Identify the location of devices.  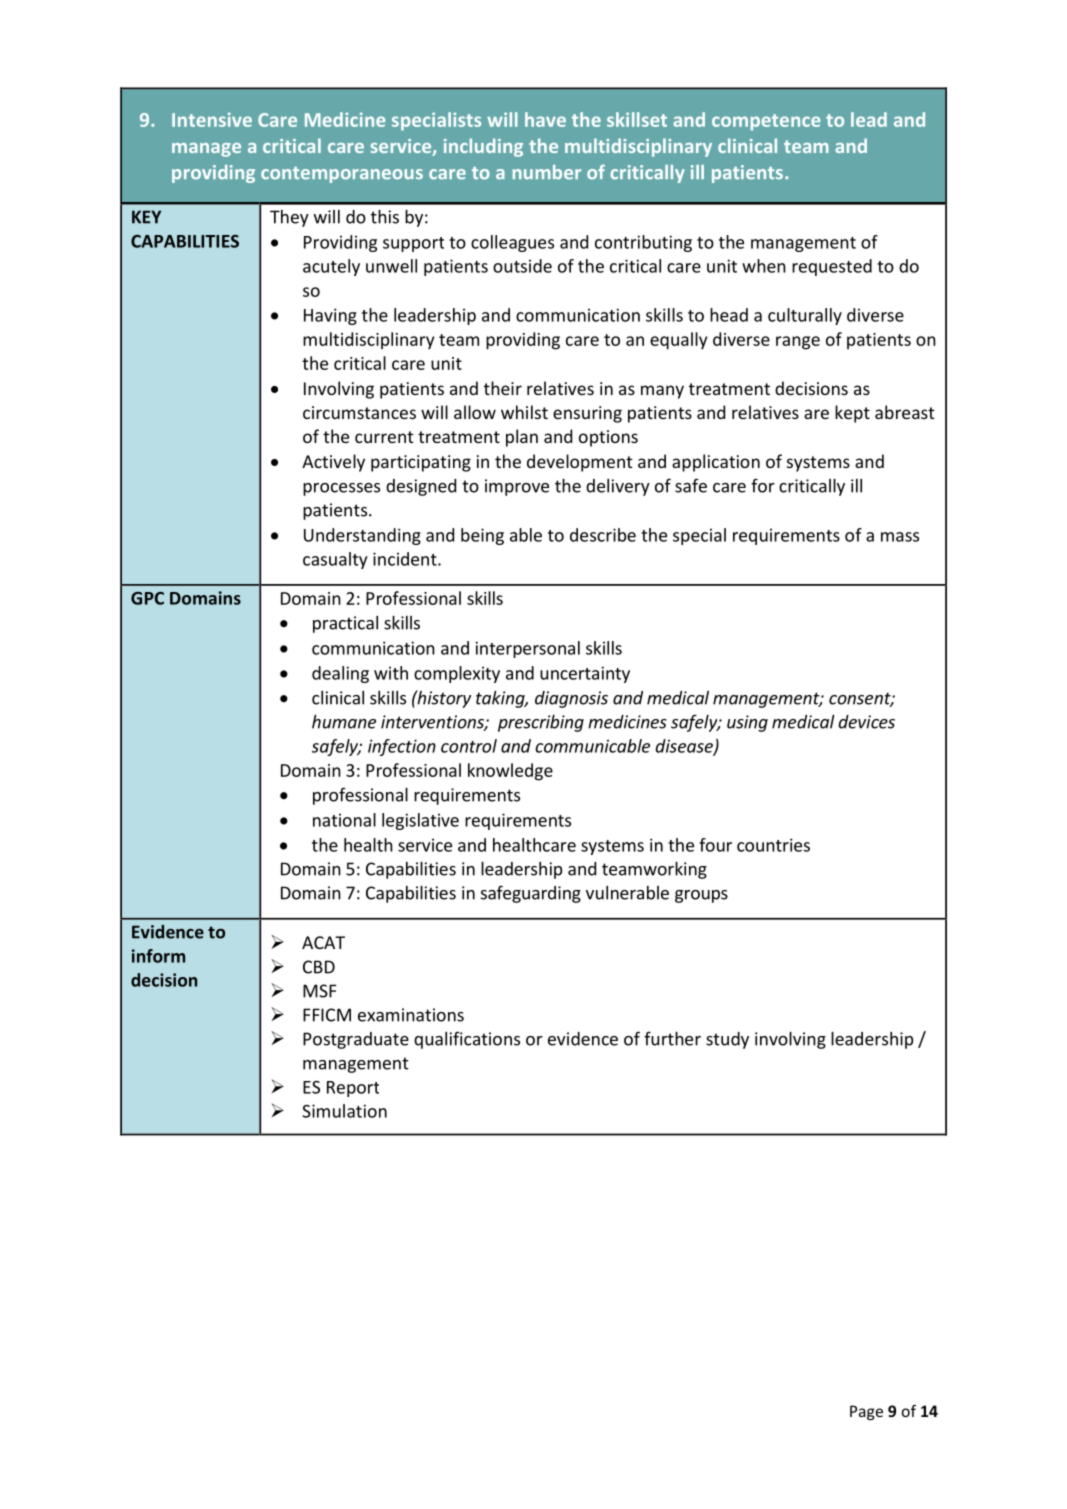
(866, 722).
